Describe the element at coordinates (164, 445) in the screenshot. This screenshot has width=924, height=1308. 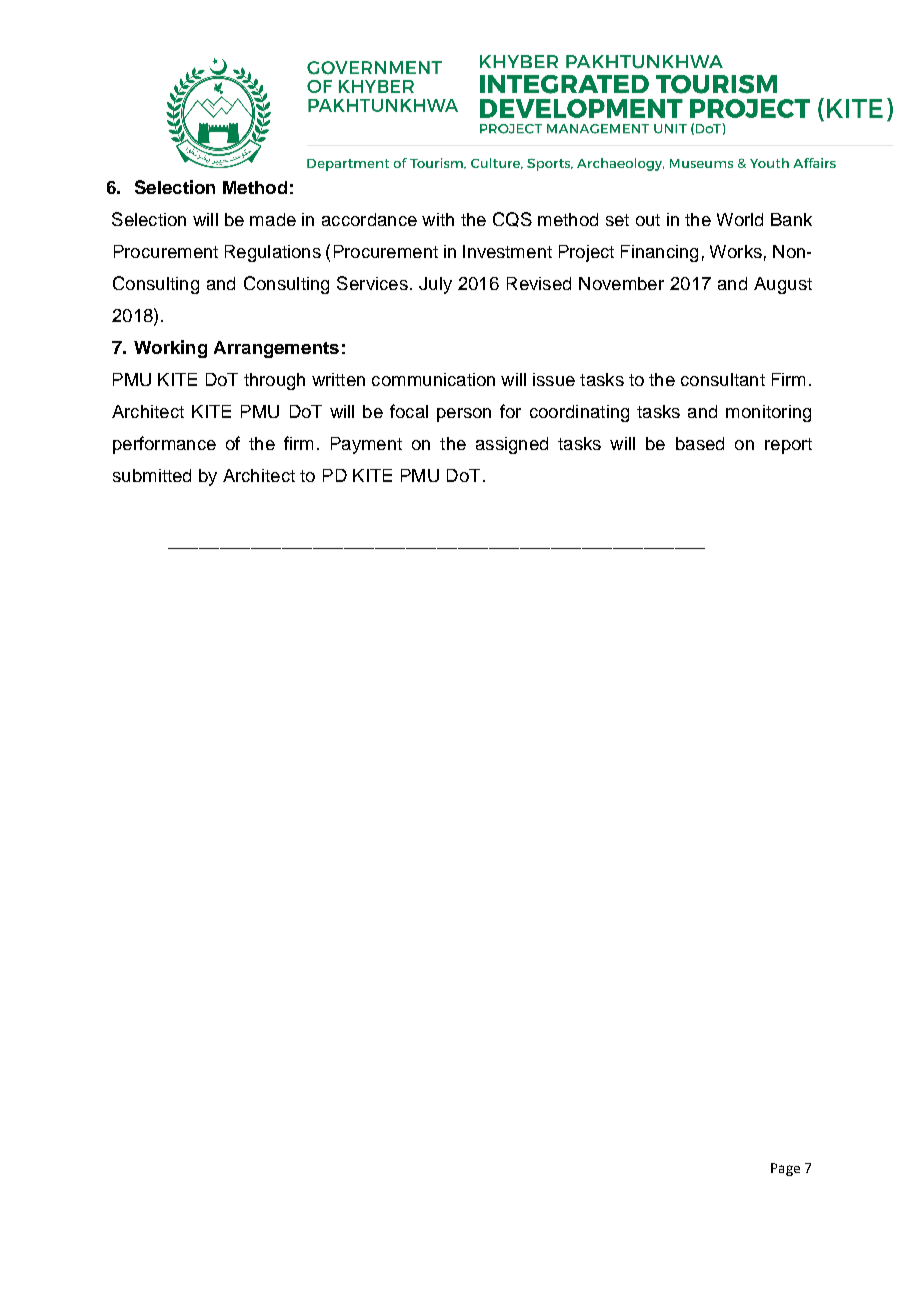
I see `performance` at that location.
